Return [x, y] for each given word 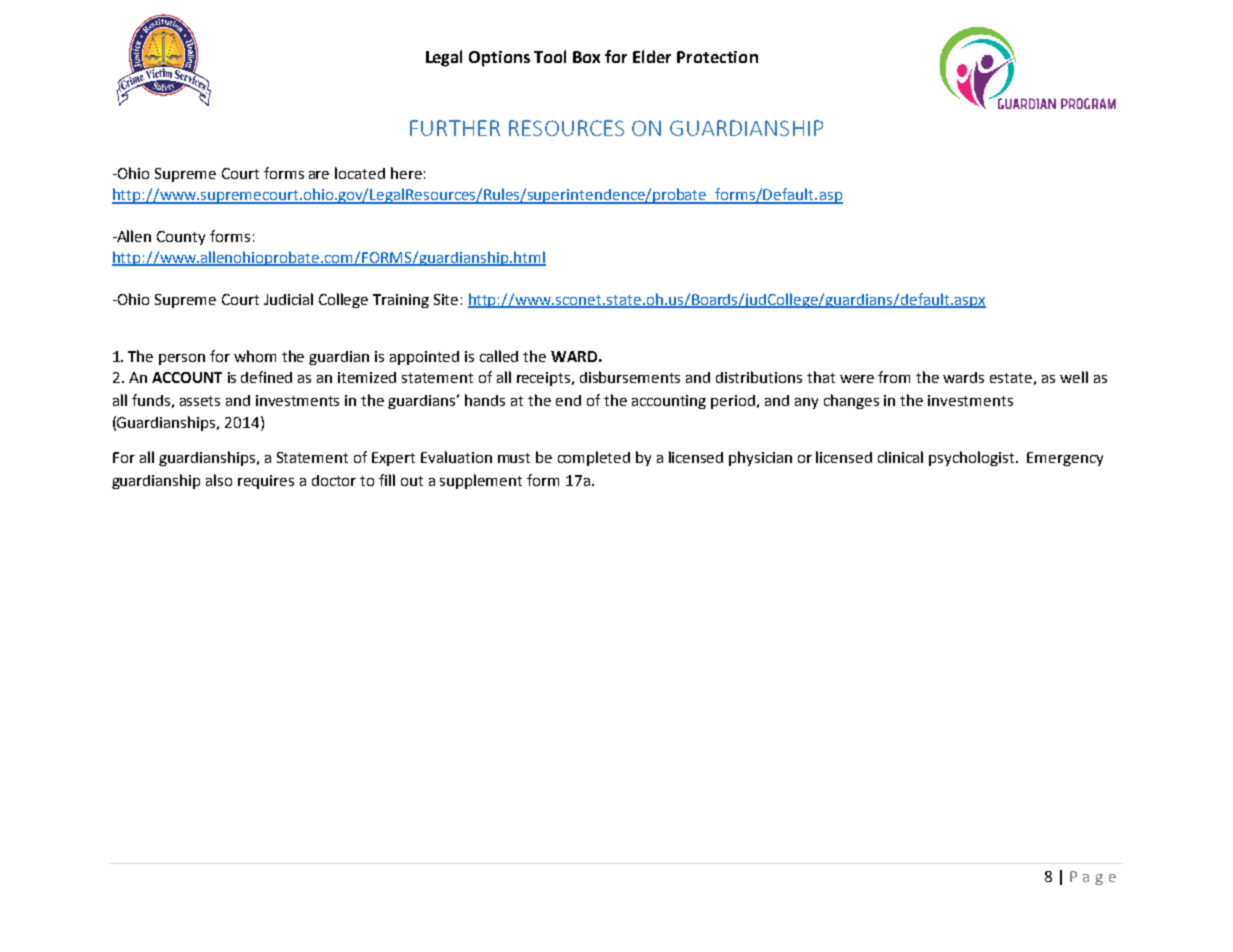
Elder [652, 56]
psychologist [971, 458]
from [894, 377]
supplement [481, 481]
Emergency [1065, 459]
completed [594, 458]
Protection [717, 57]
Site [446, 299]
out [412, 481]
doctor [334, 480]
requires [266, 482]
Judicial [288, 299]
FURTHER [455, 128]
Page [1093, 878]
